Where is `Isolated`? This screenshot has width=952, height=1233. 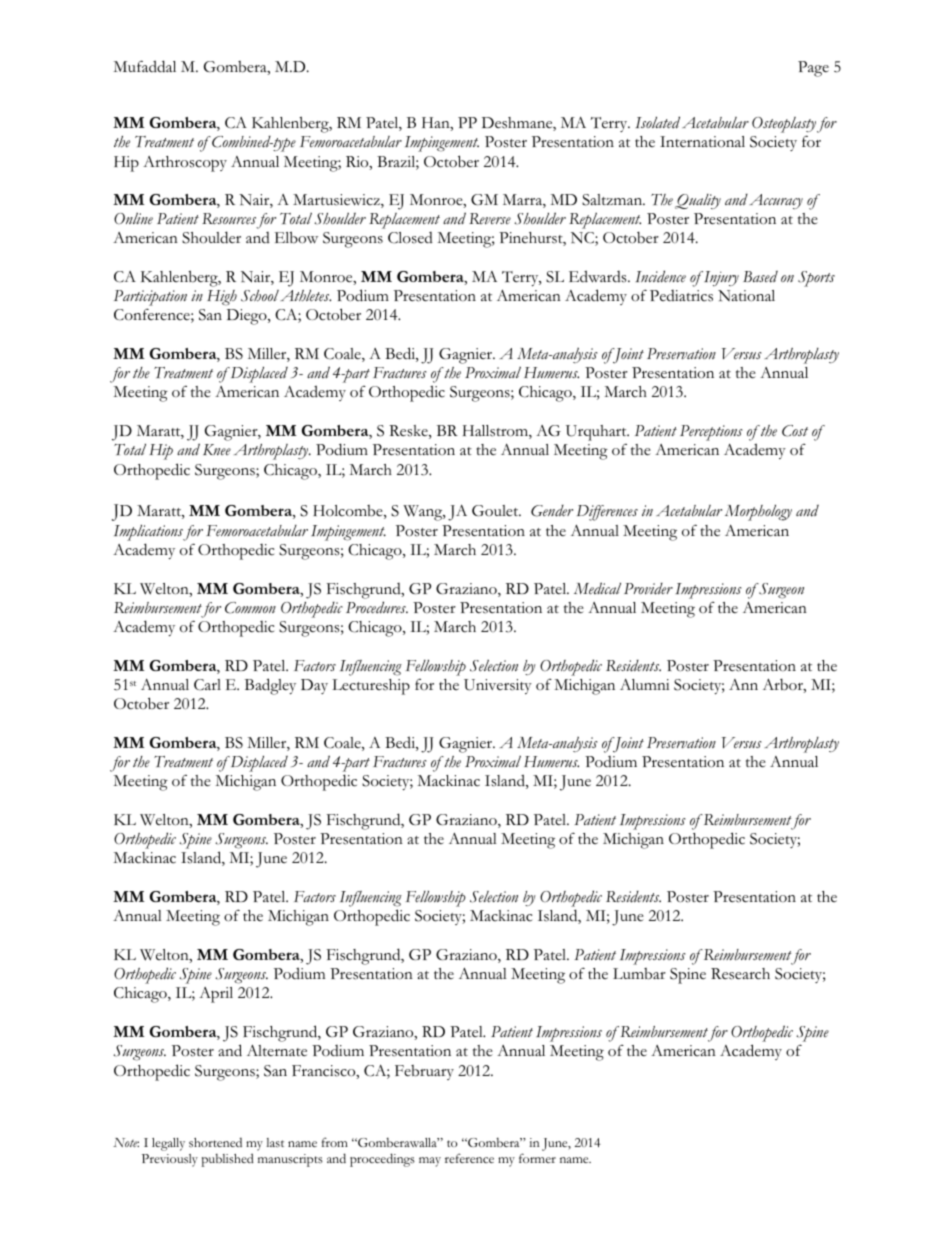
Isolated is located at coordinates (657, 122).
